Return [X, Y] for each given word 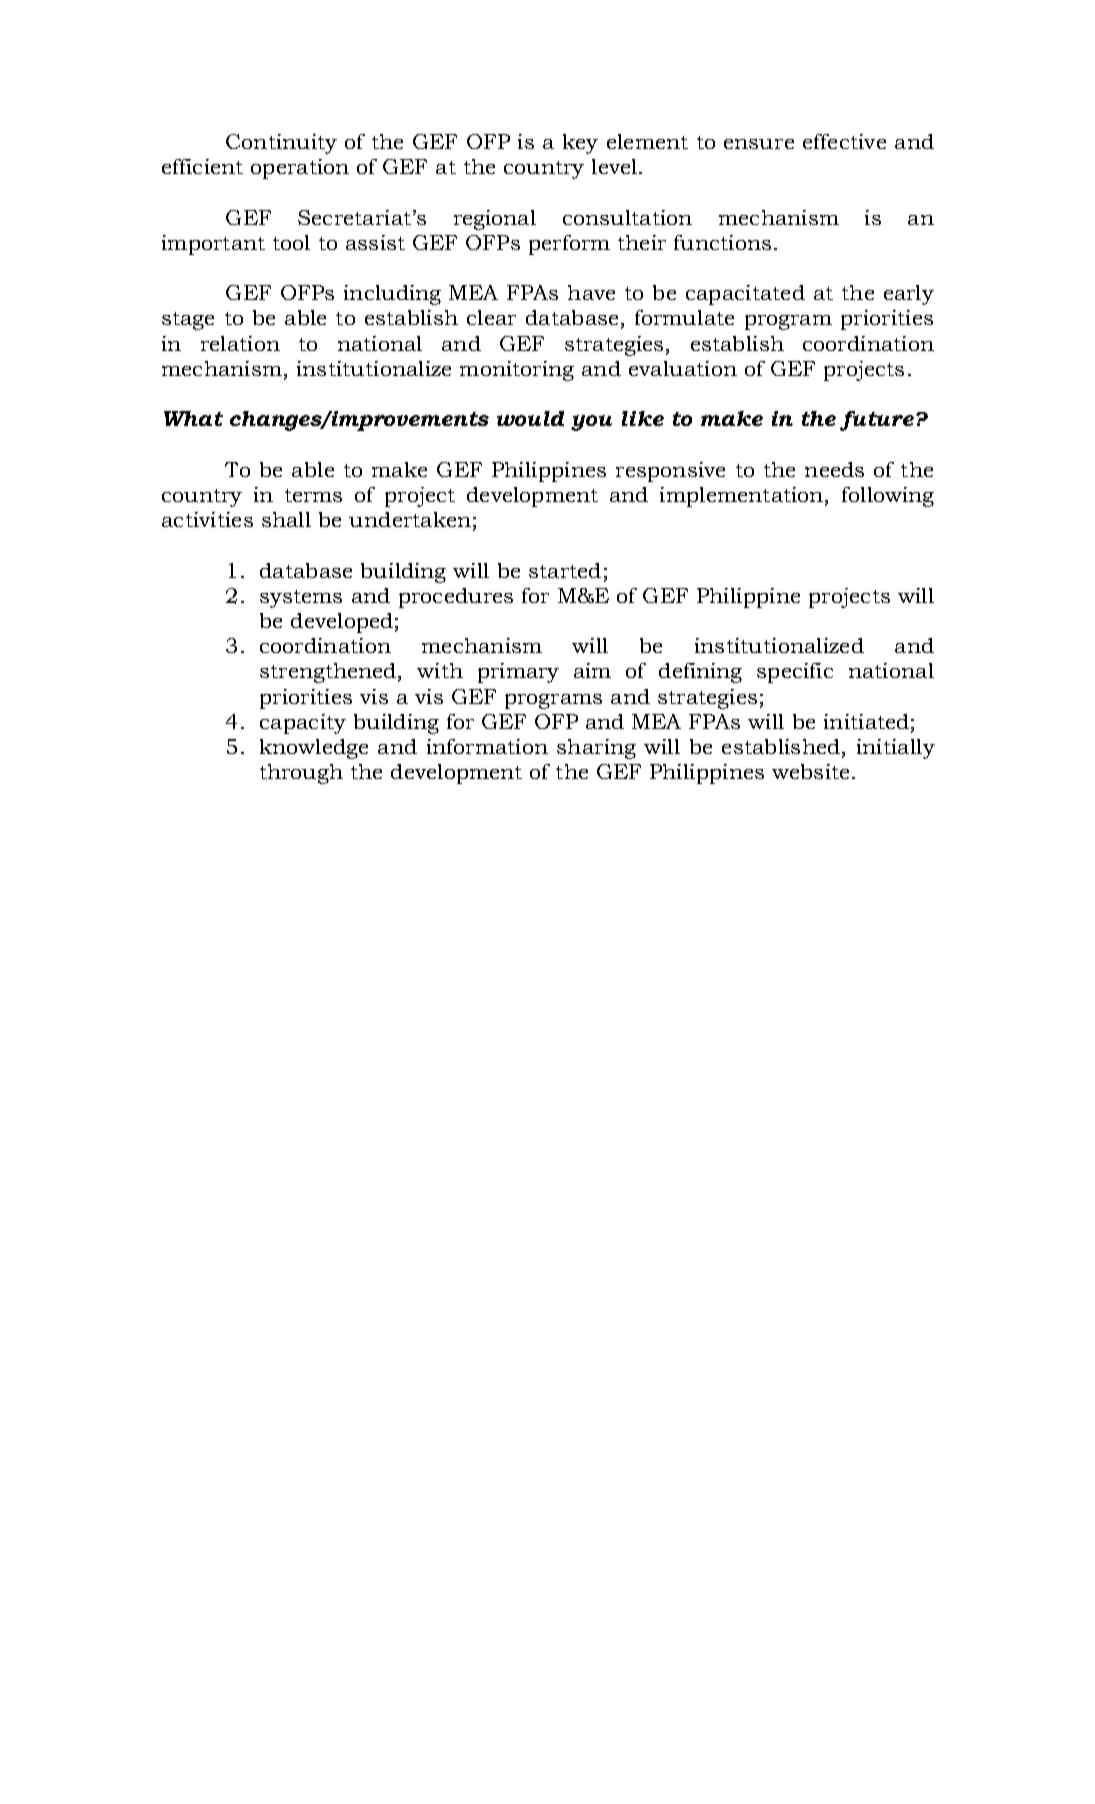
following [888, 497]
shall [286, 519]
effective [844, 141]
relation [240, 343]
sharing [596, 749]
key [580, 144]
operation [300, 169]
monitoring [517, 371]
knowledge [314, 749]
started [565, 570]
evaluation [683, 368]
